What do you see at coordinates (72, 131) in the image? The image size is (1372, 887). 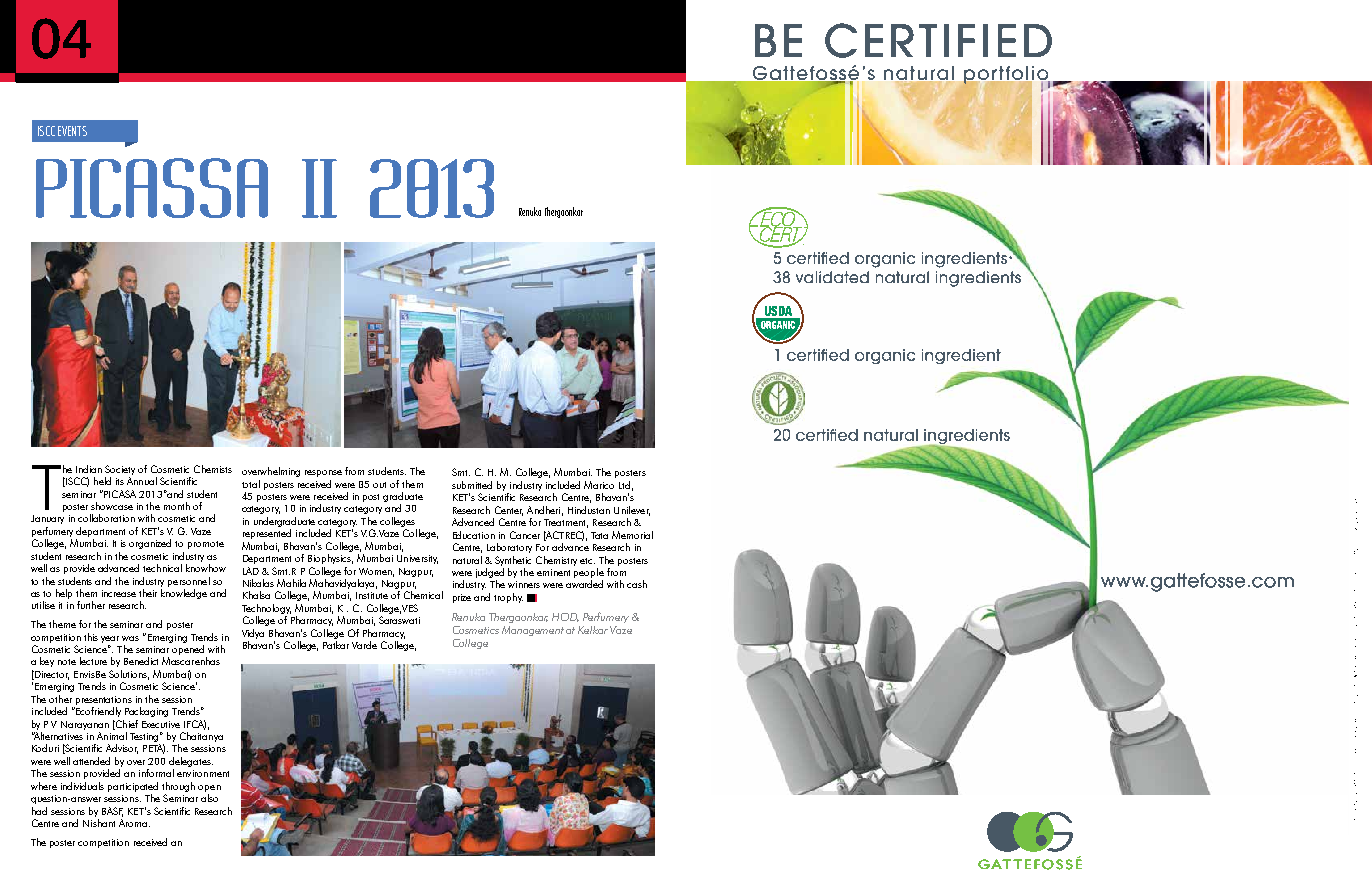 I see `events` at bounding box center [72, 131].
